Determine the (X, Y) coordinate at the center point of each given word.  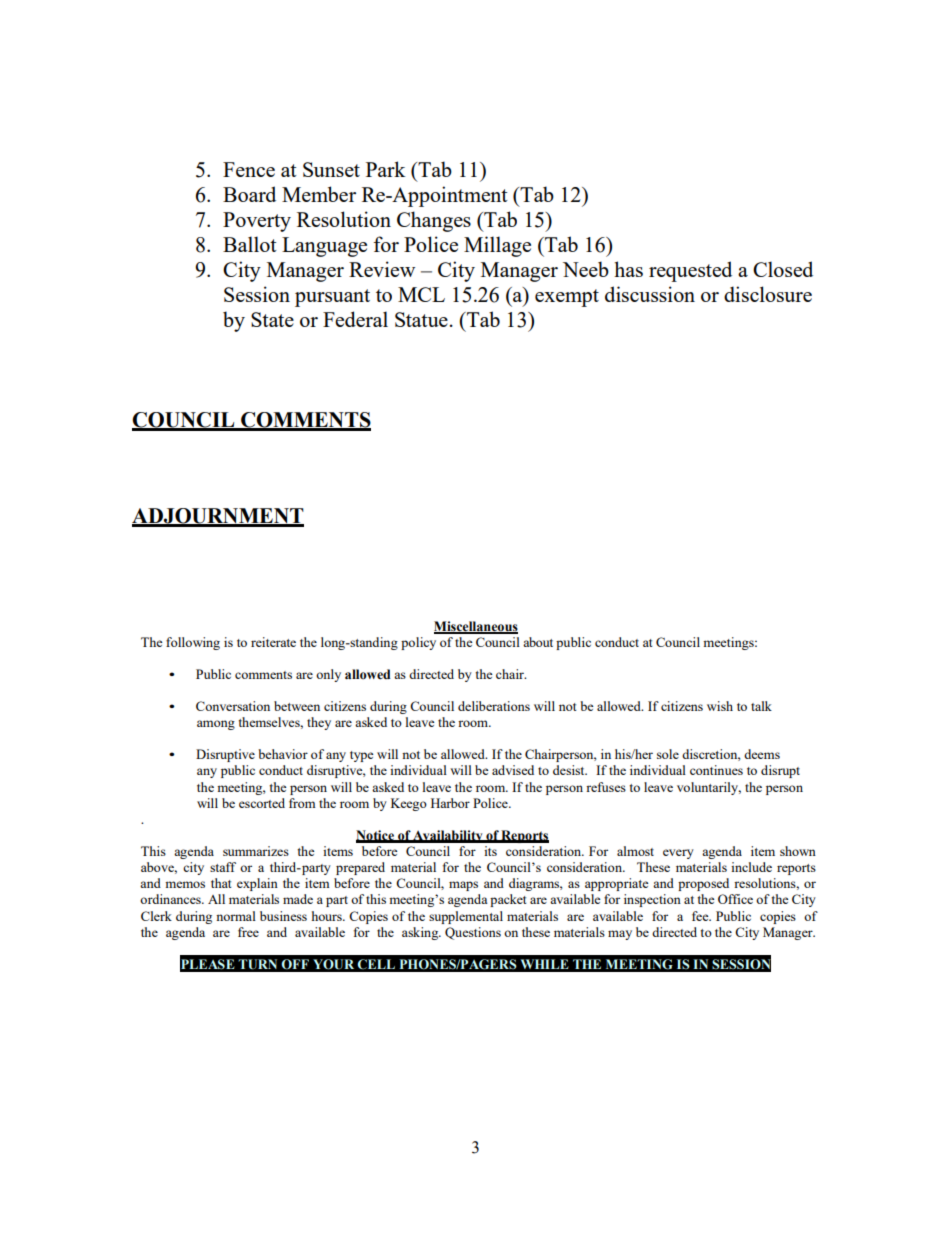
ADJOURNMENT (218, 517)
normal (236, 916)
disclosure (768, 294)
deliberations (494, 706)
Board (249, 194)
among (216, 725)
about (538, 642)
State (272, 319)
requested (690, 271)
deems (762, 754)
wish (720, 706)
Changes (434, 221)
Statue (421, 319)
